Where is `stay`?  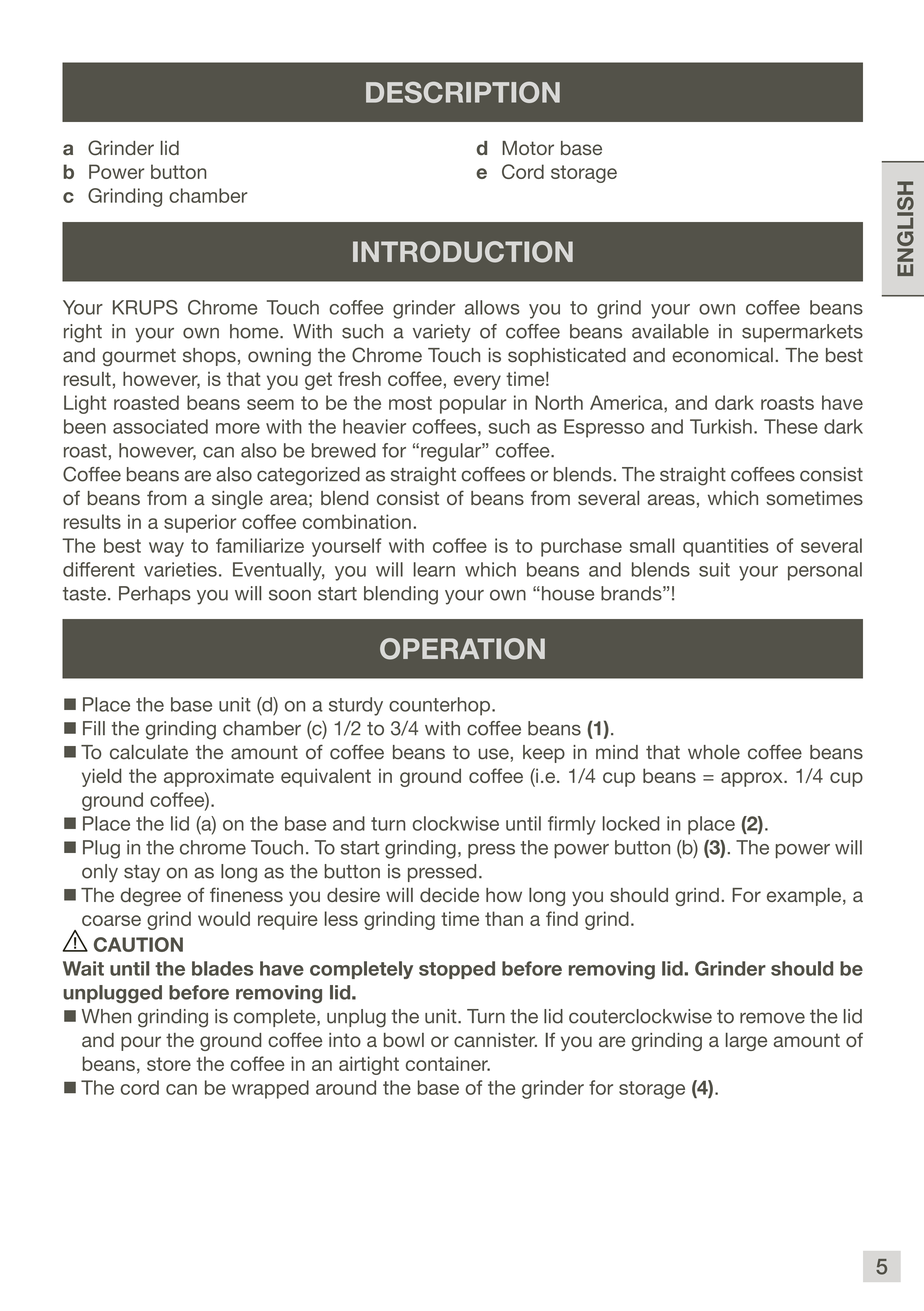 stay is located at coordinates (142, 873).
